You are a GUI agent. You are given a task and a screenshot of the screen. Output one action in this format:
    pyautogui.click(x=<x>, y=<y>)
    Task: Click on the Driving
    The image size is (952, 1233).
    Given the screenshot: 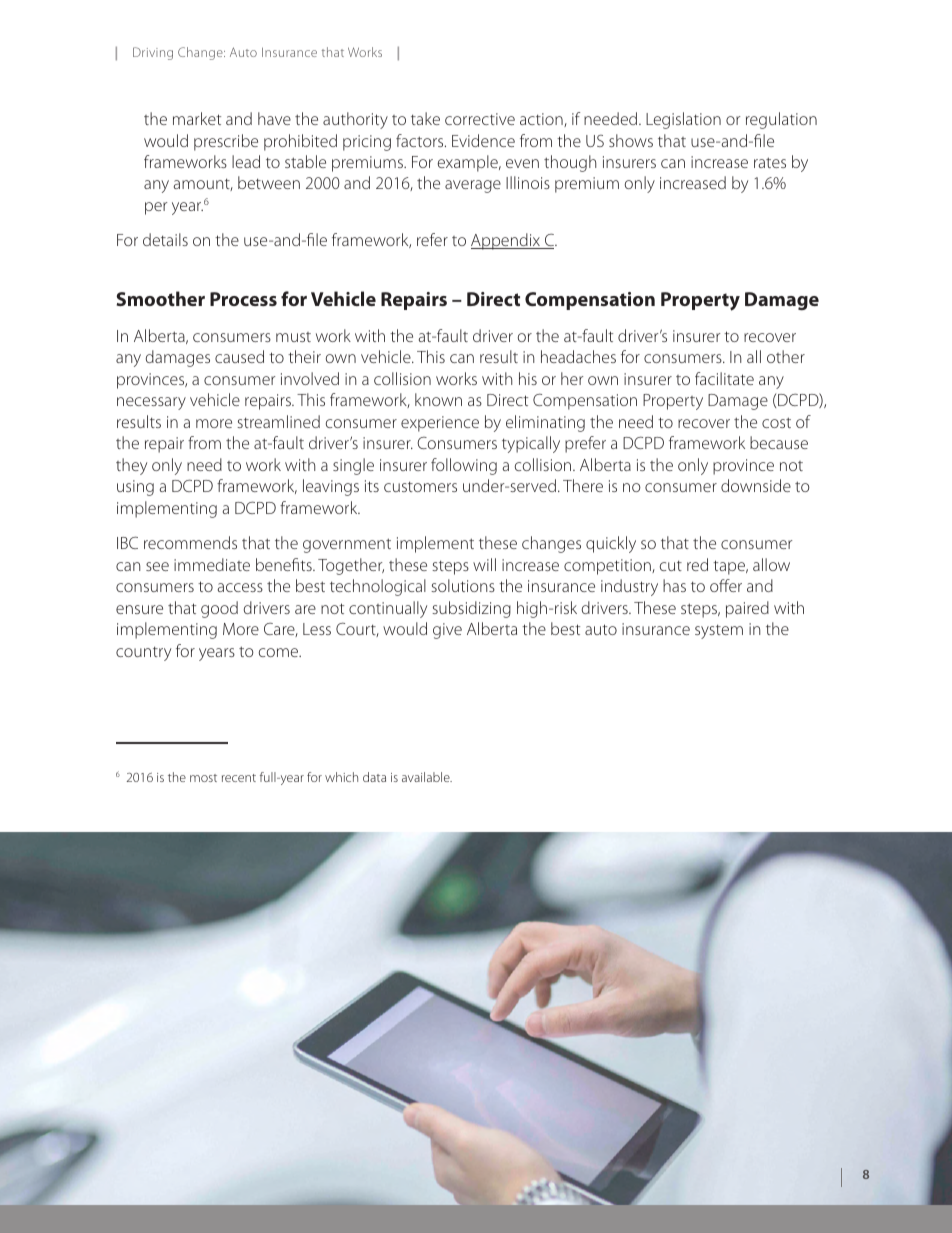 What is the action you would take?
    pyautogui.click(x=153, y=53)
